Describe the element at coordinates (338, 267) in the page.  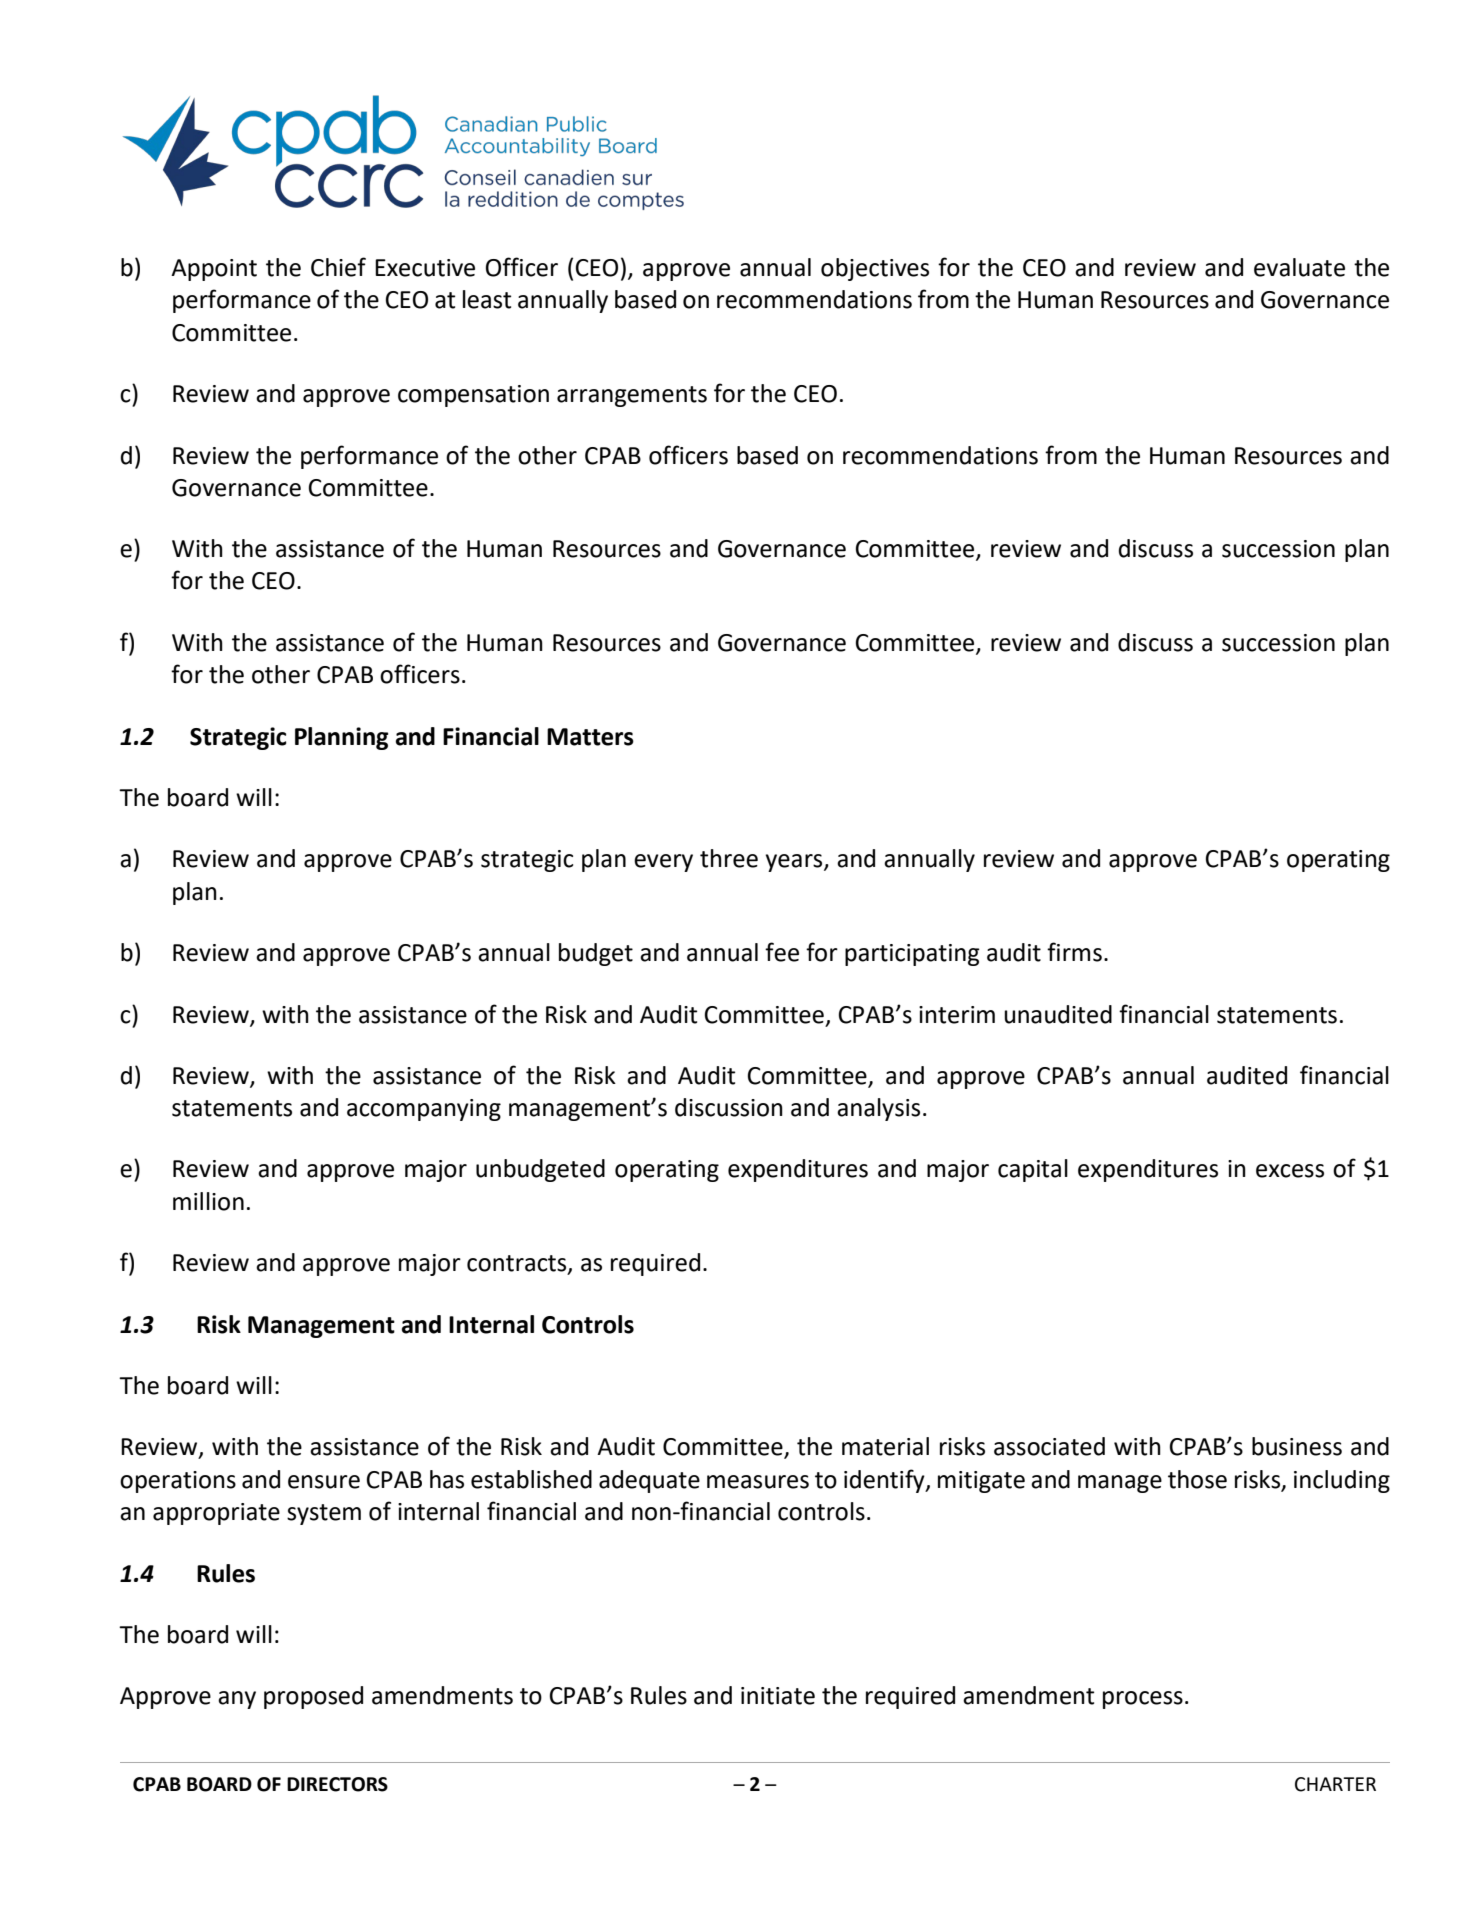
I see `Chief` at that location.
